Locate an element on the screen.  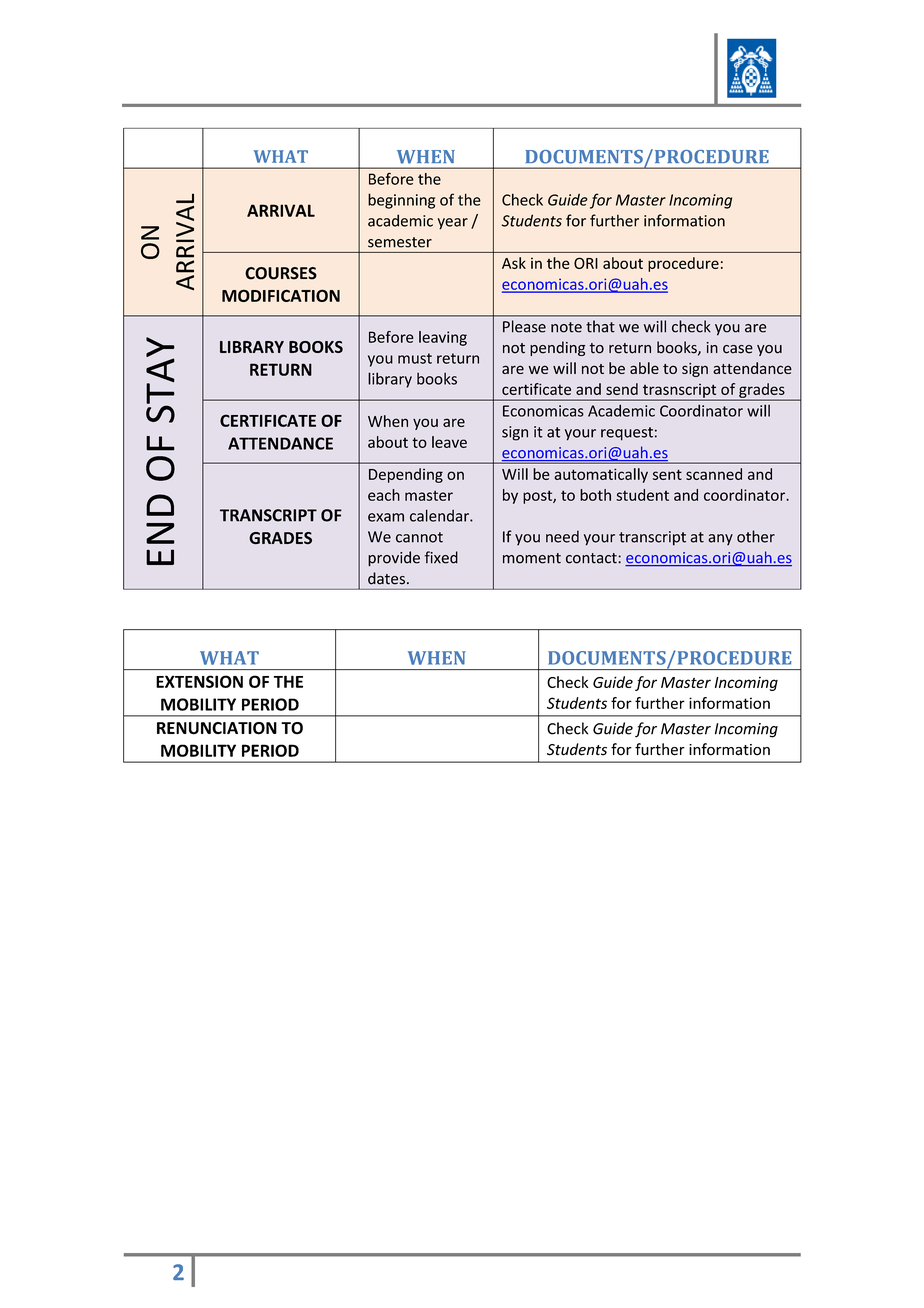
any is located at coordinates (720, 540).
